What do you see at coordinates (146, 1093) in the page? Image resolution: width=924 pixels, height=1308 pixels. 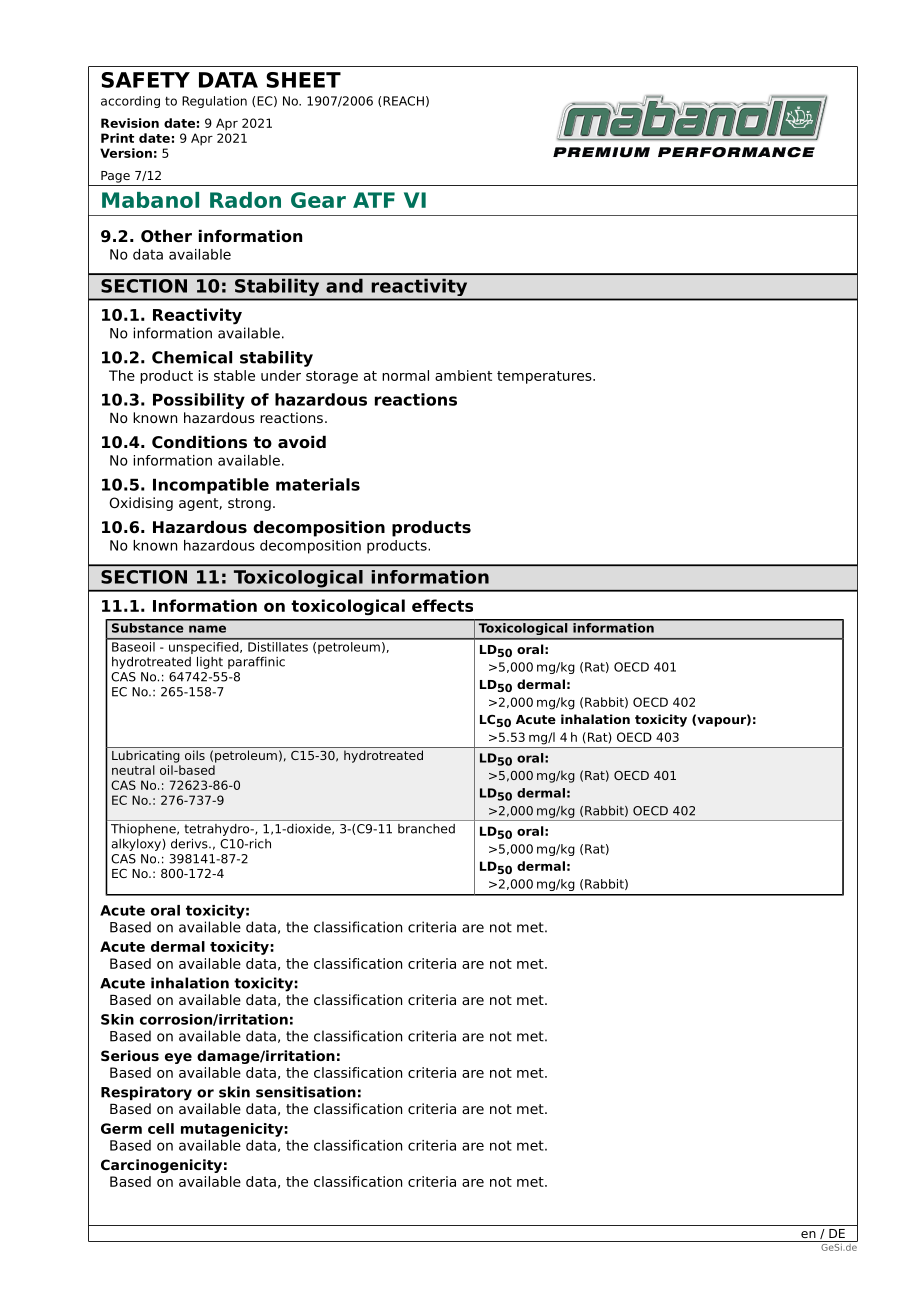 I see `Respiratory` at bounding box center [146, 1093].
